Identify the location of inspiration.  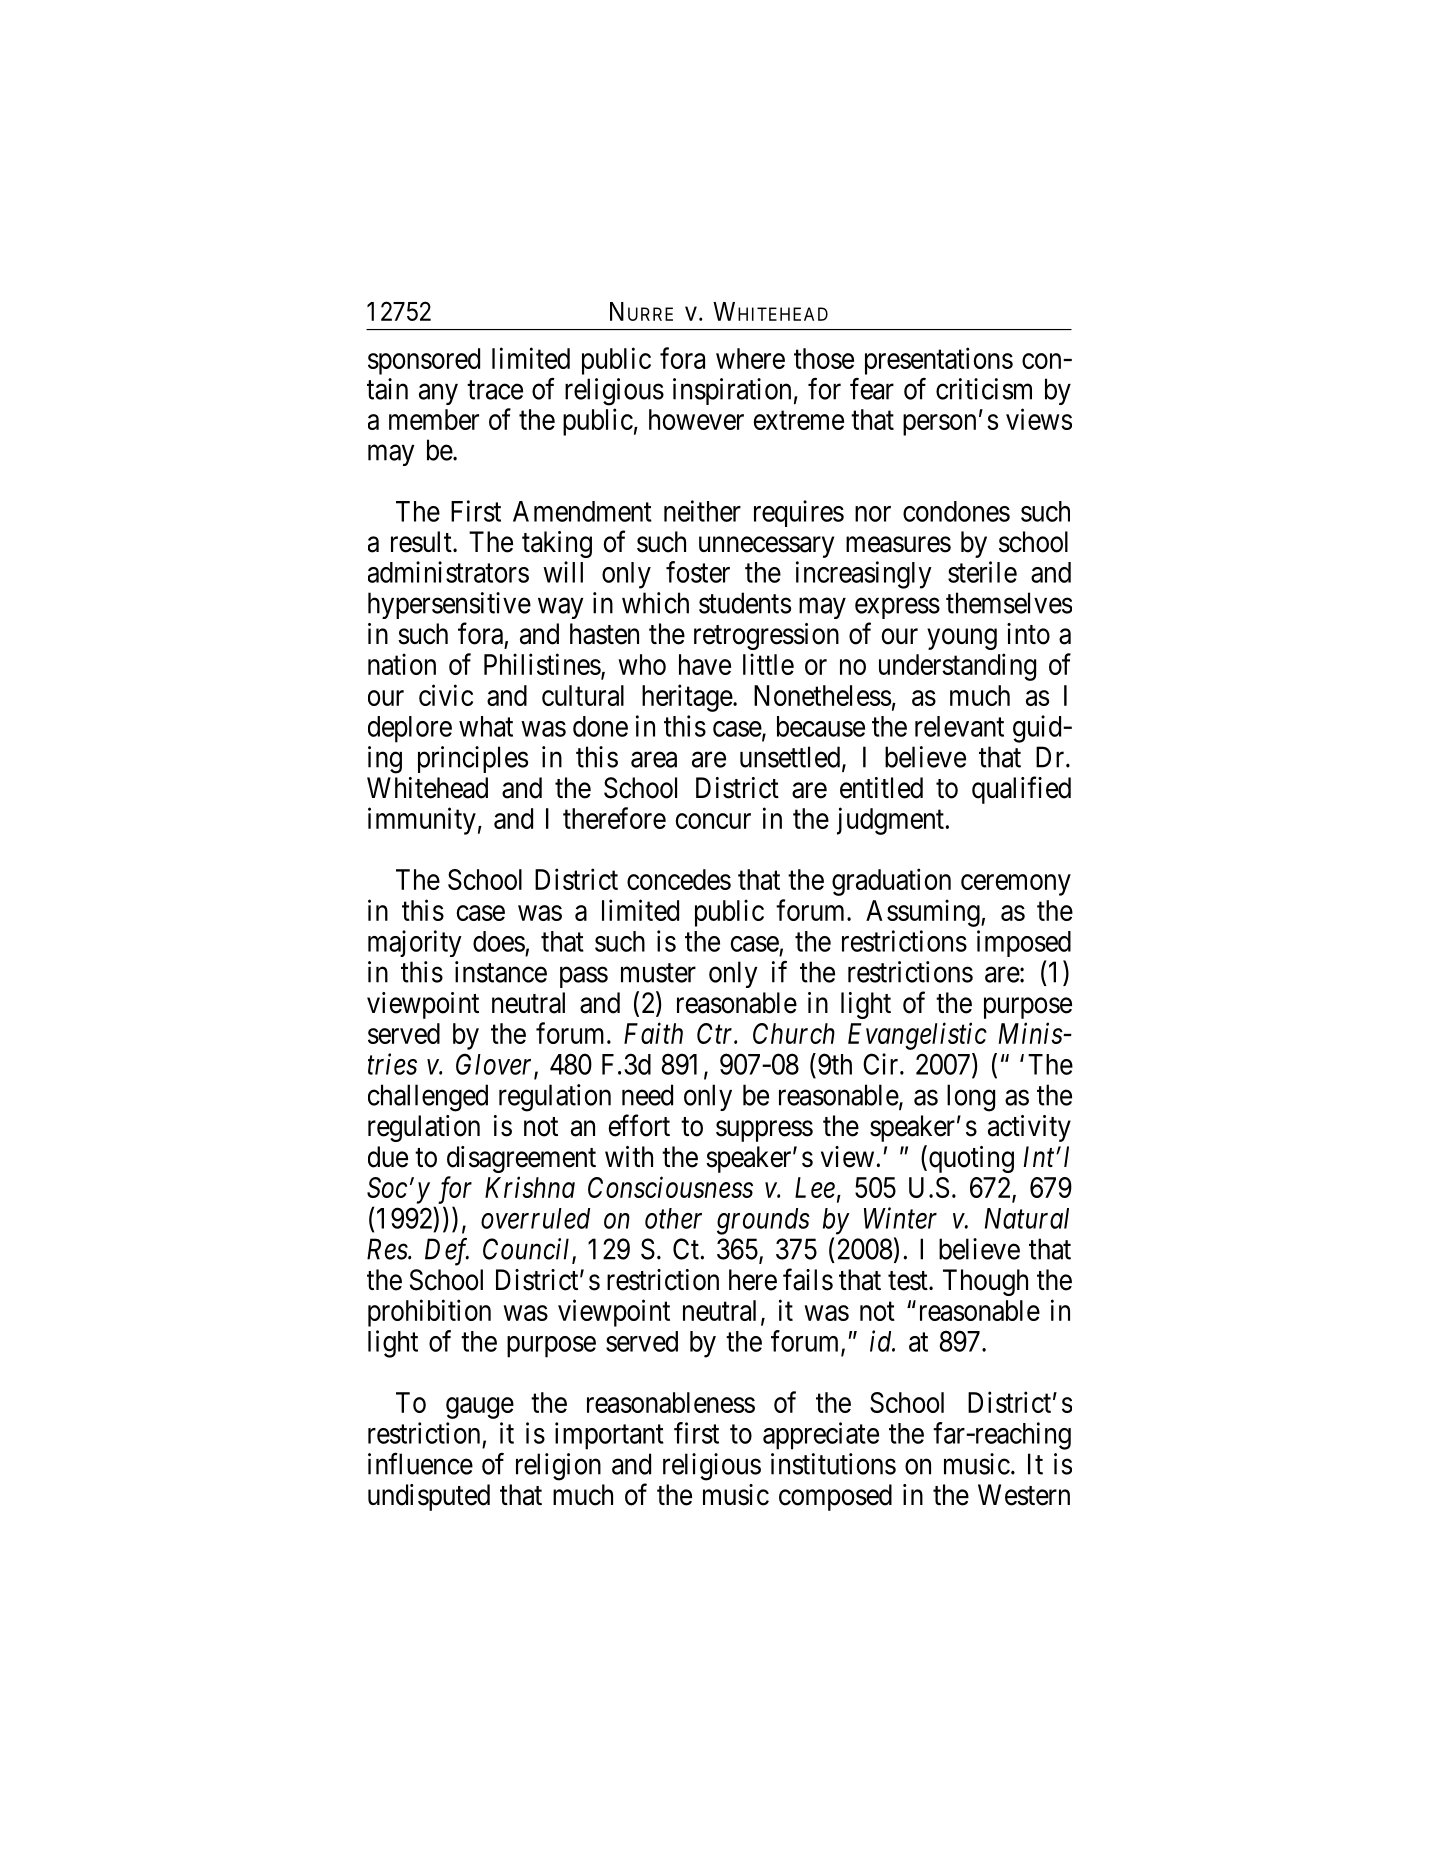
(732, 391).
